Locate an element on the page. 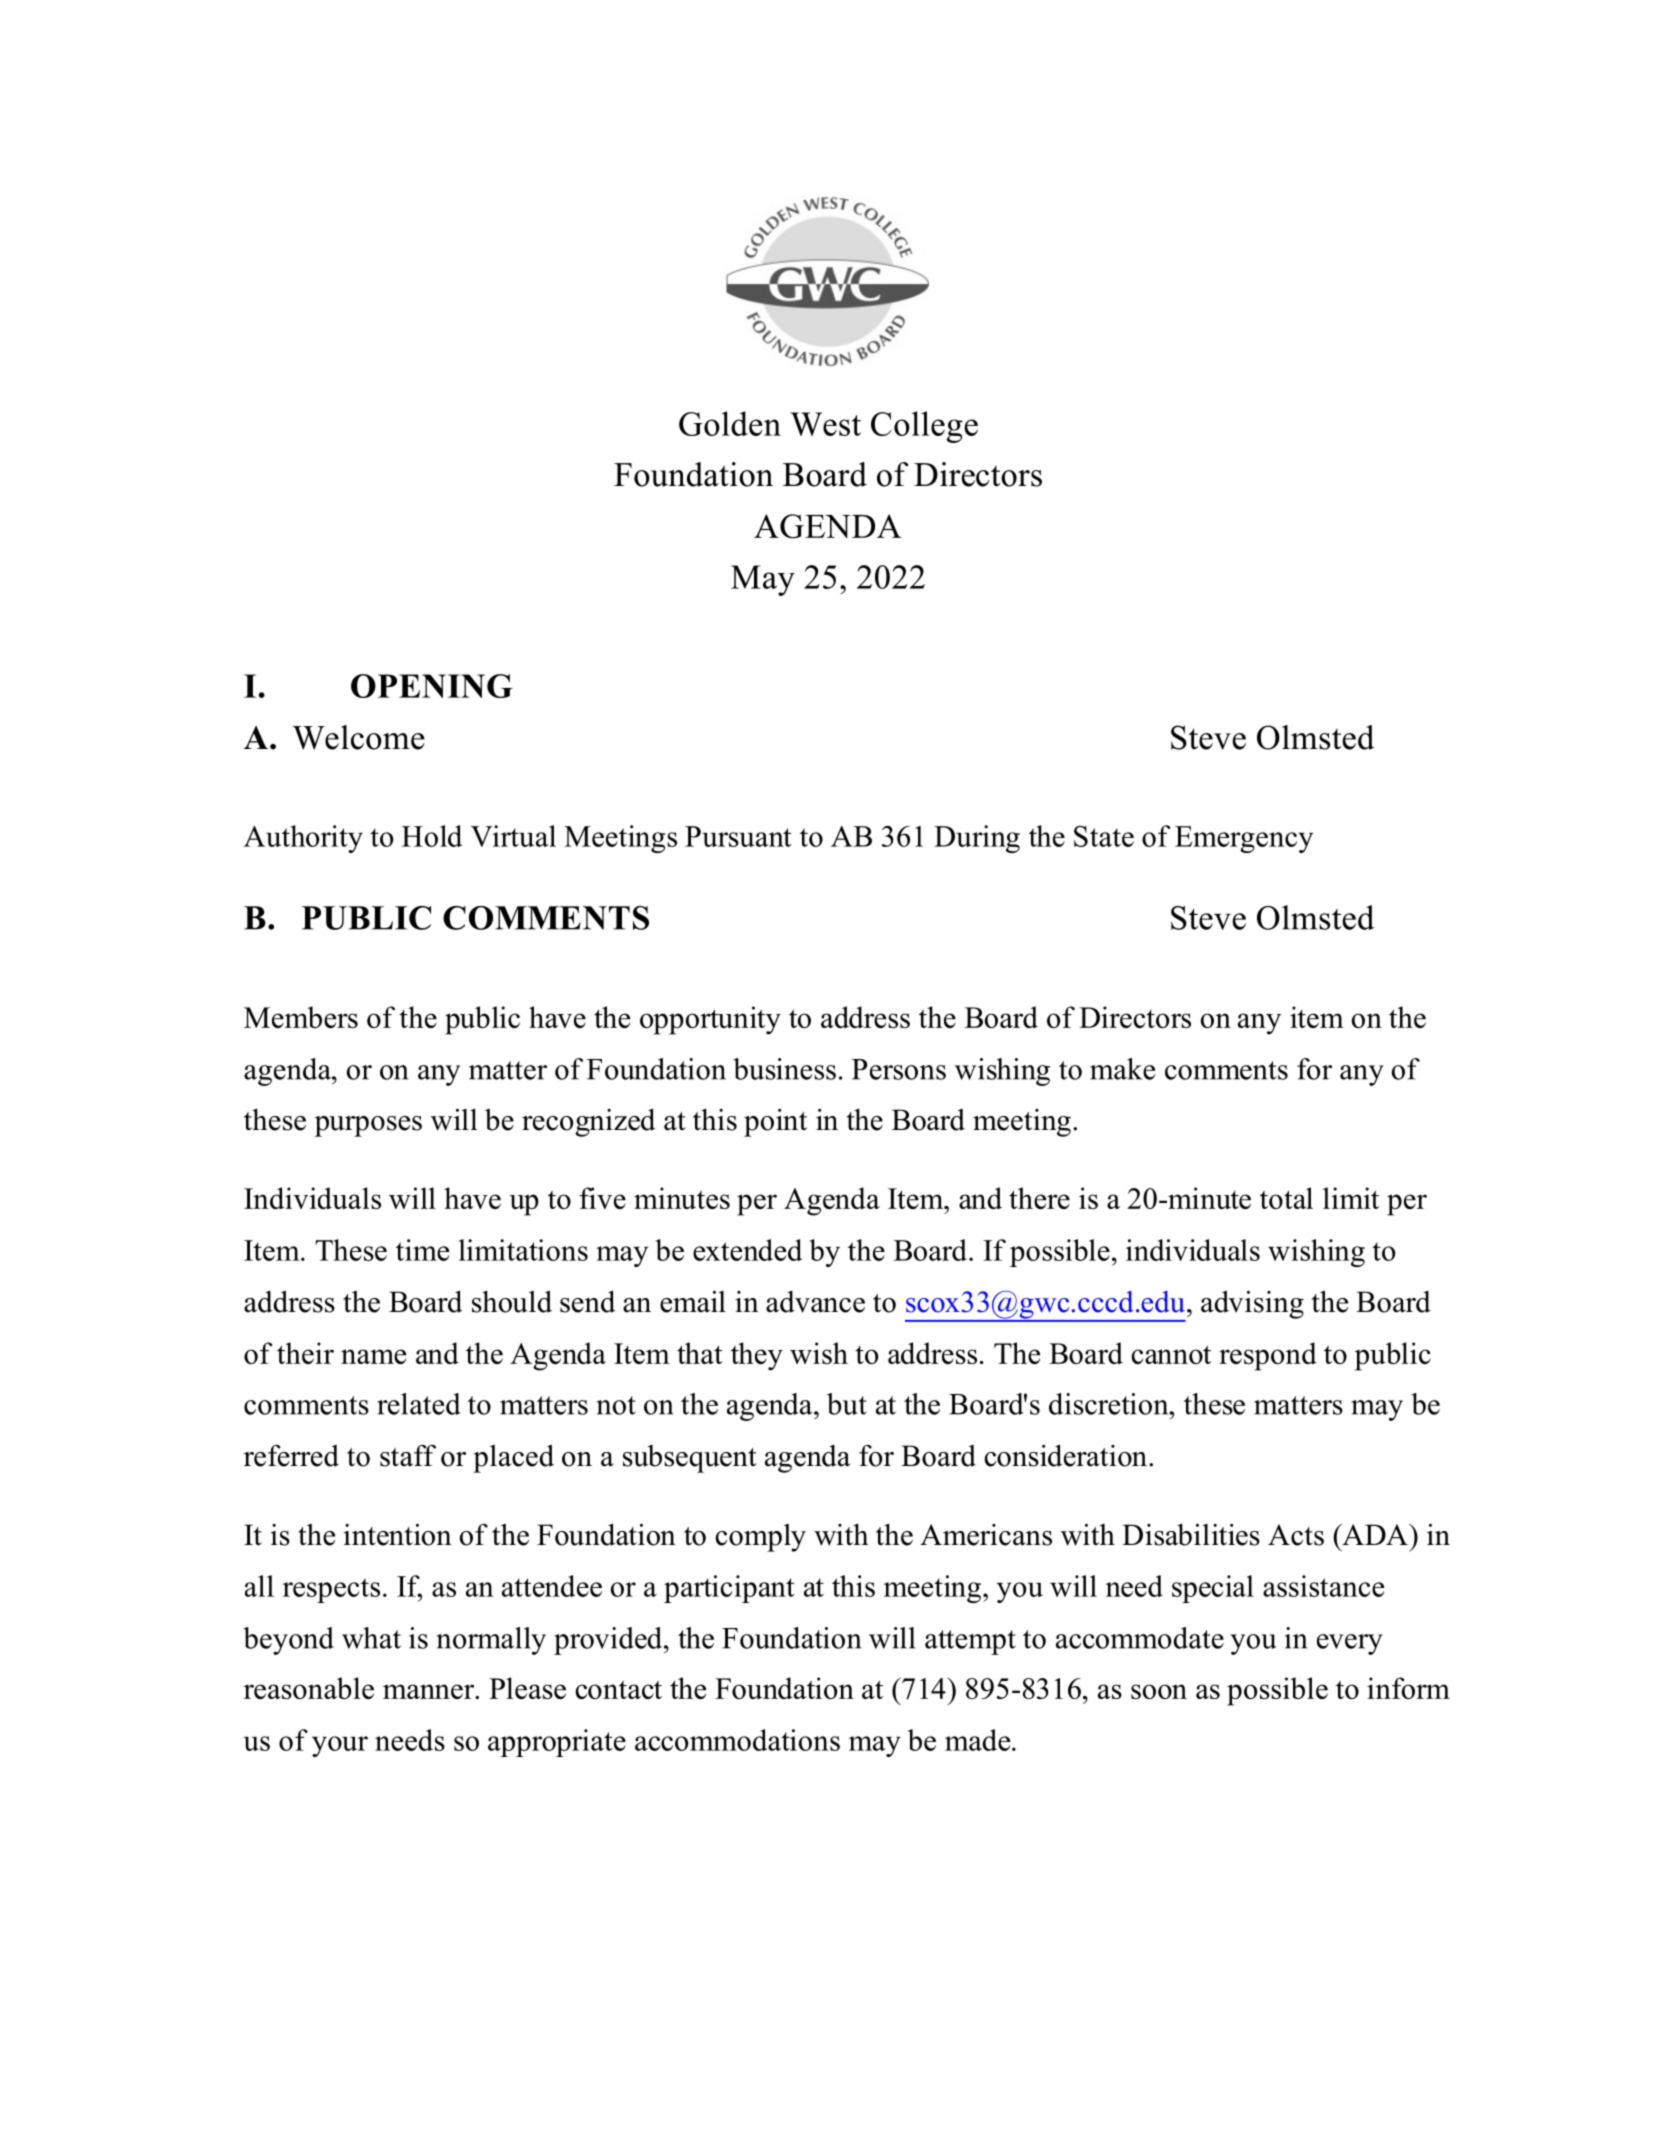  OPENING is located at coordinates (432, 686).
